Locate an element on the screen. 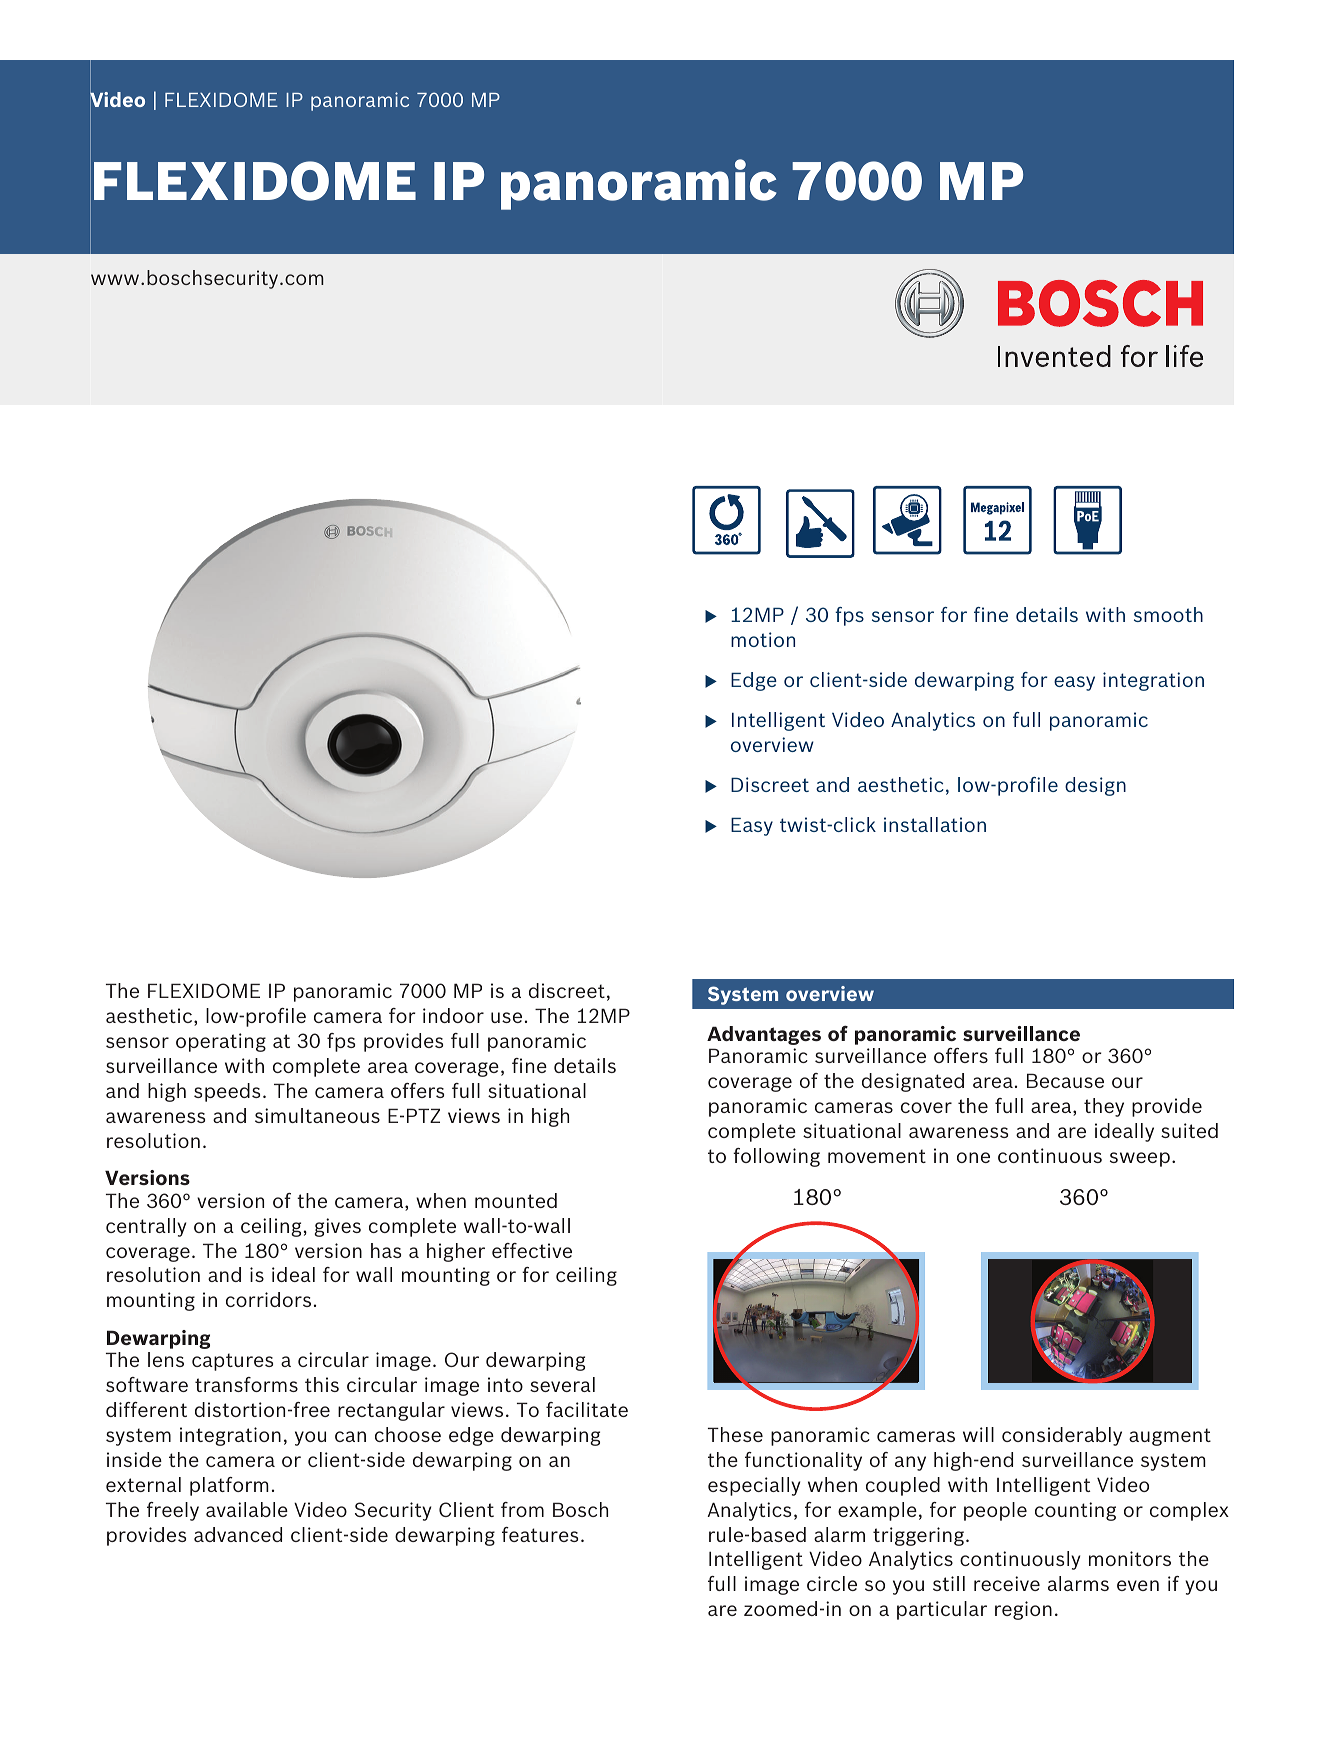  advanced is located at coordinates (238, 1534).
